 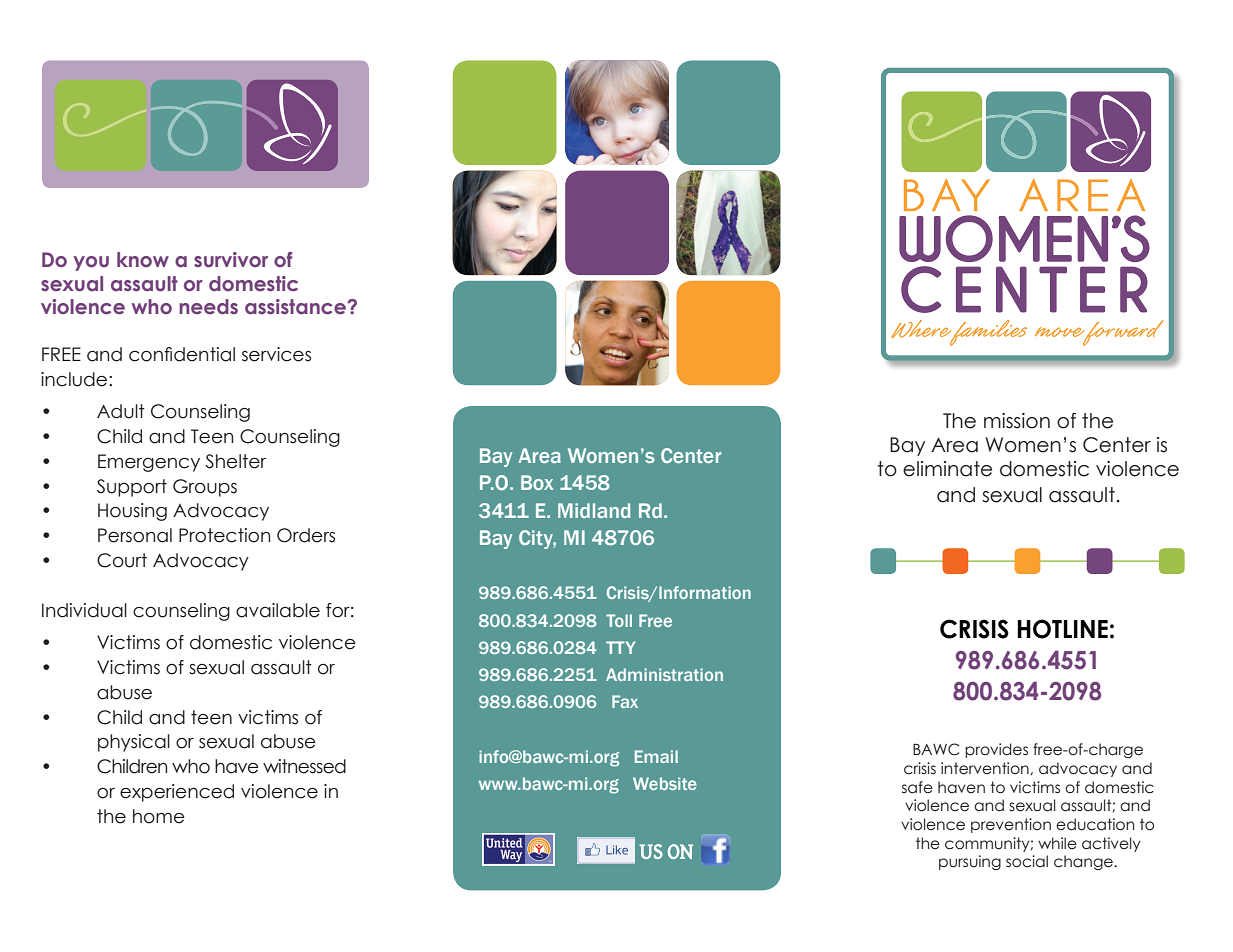 What do you see at coordinates (231, 260) in the screenshot?
I see `survivor` at bounding box center [231, 260].
